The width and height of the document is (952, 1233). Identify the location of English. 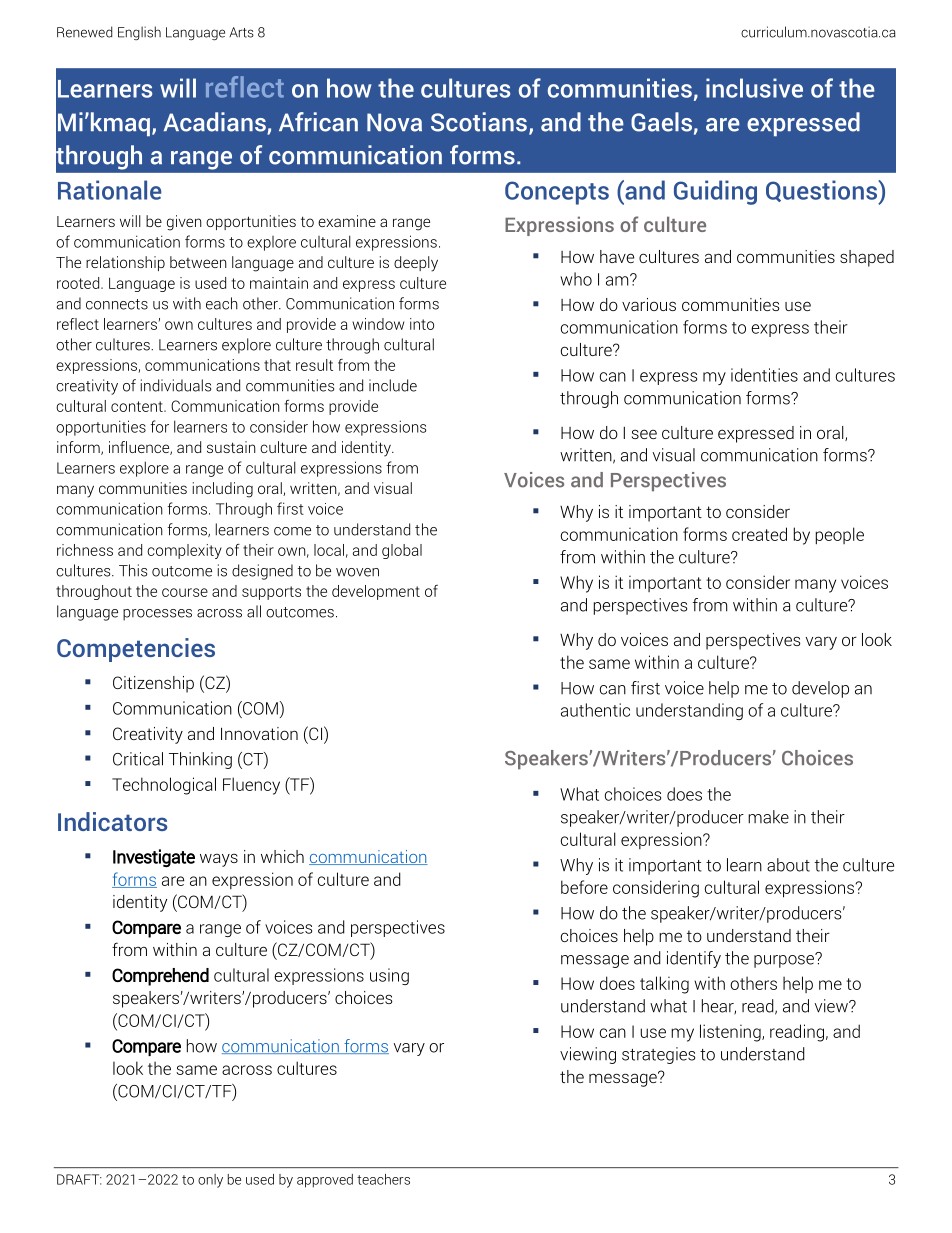
(139, 33).
